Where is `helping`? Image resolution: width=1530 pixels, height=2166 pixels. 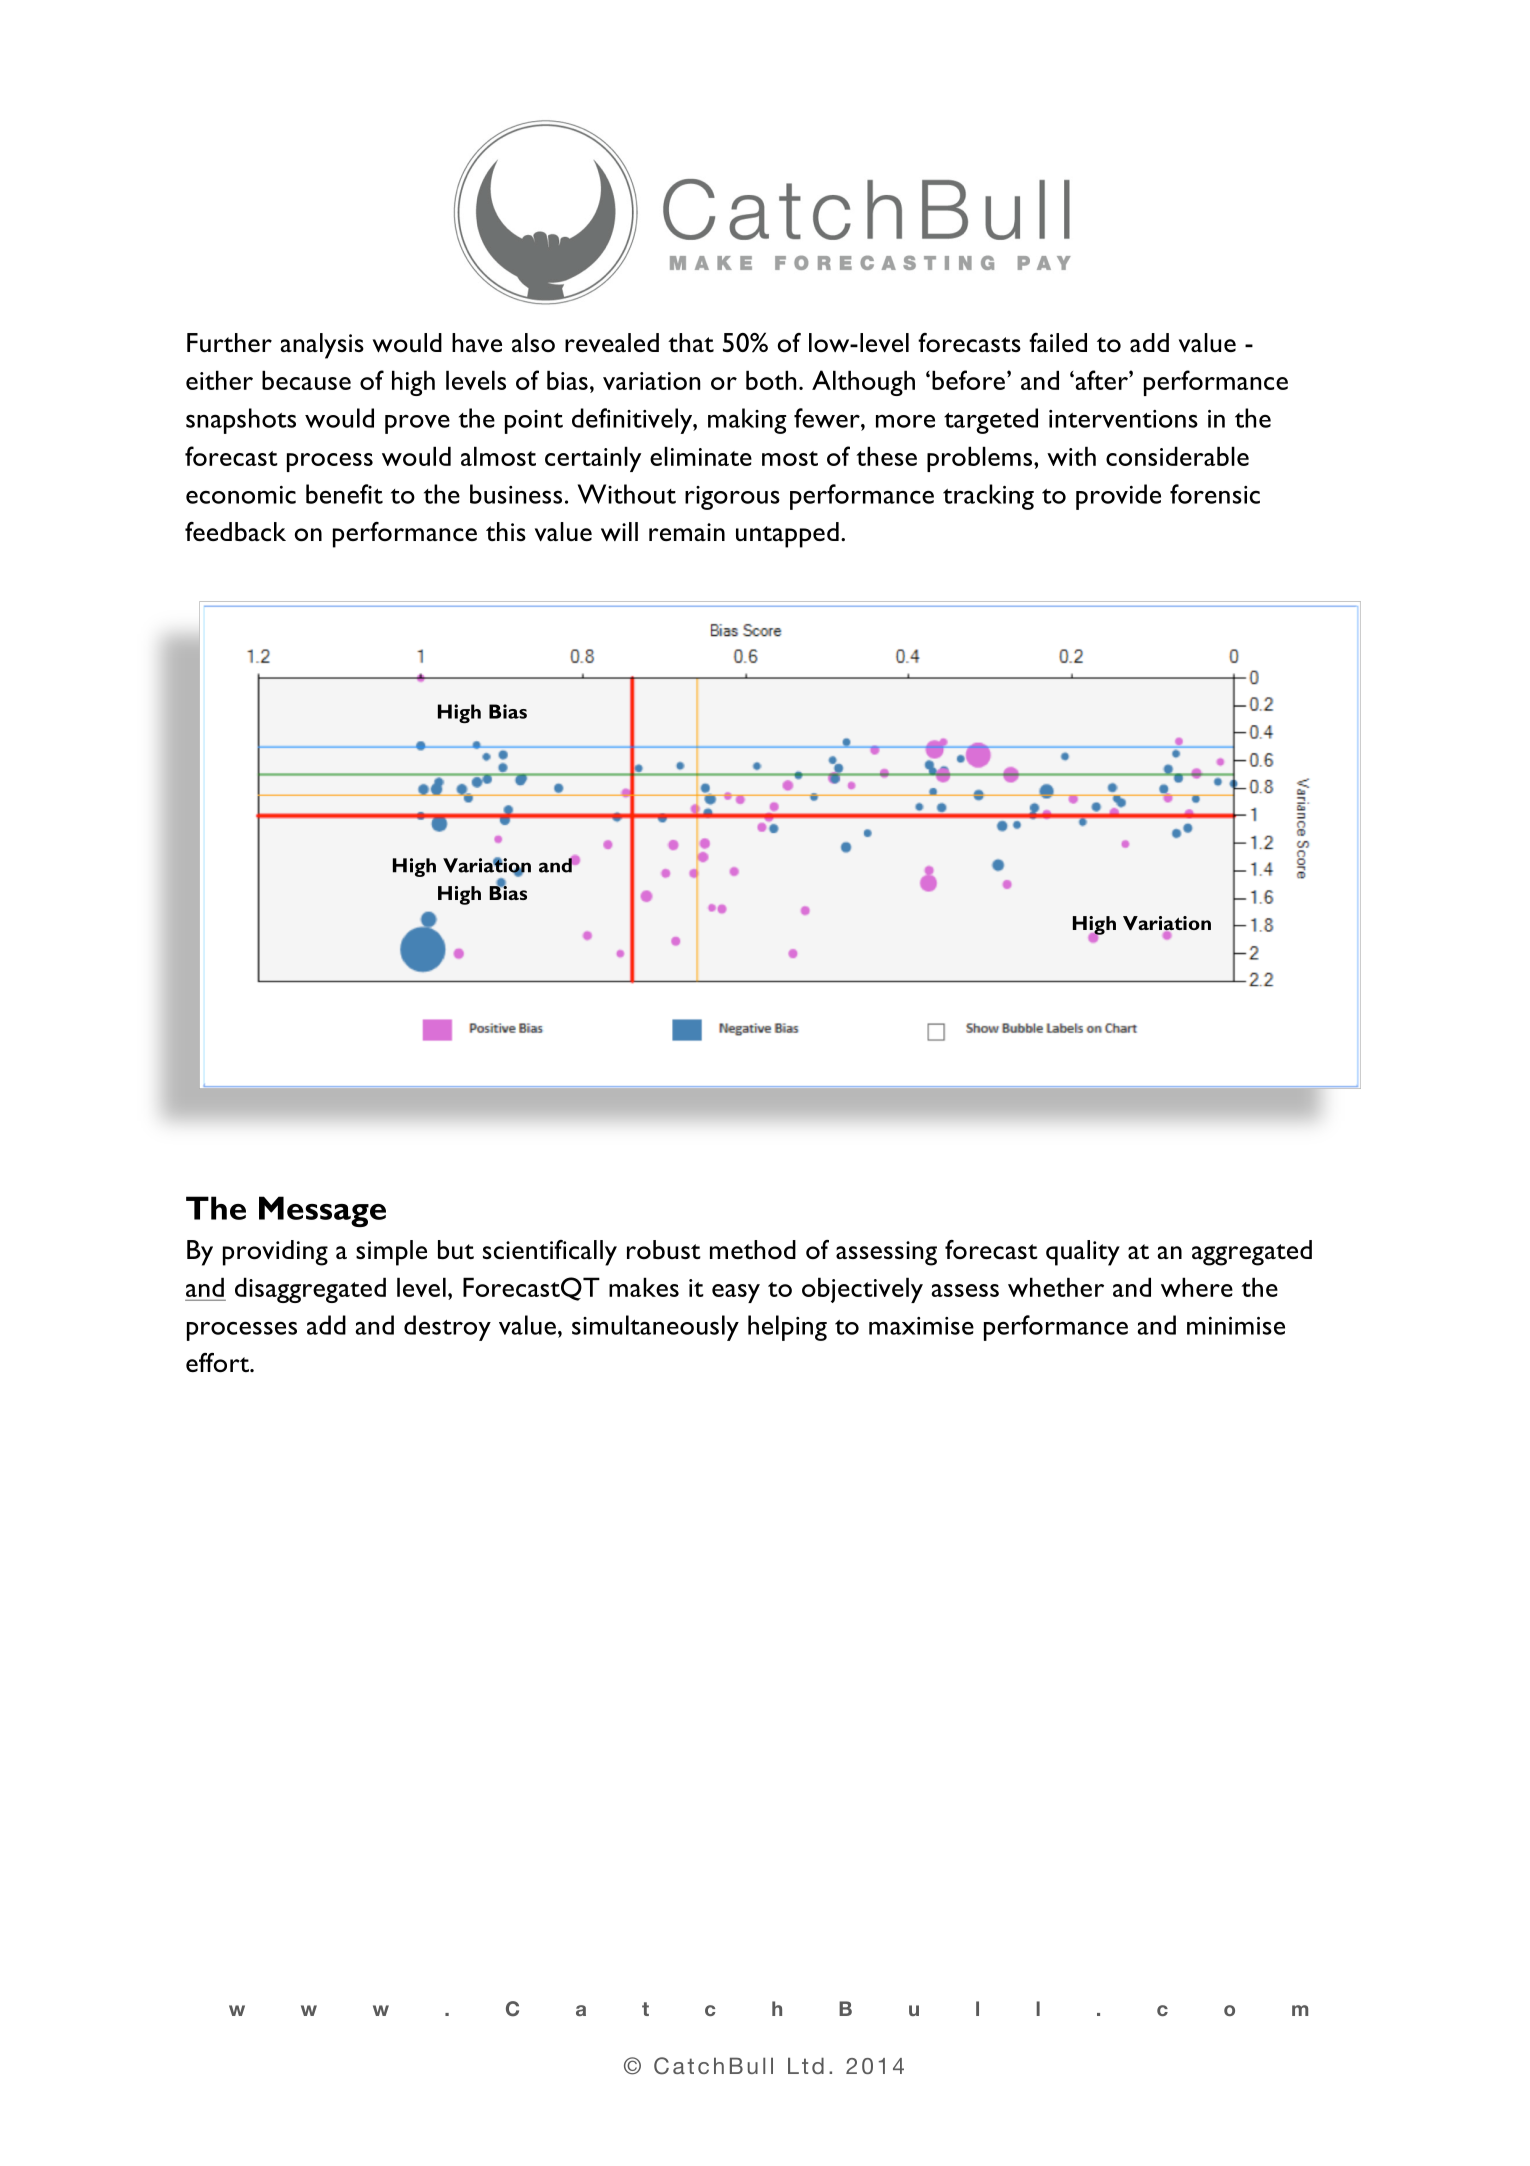
helping is located at coordinates (787, 1328).
